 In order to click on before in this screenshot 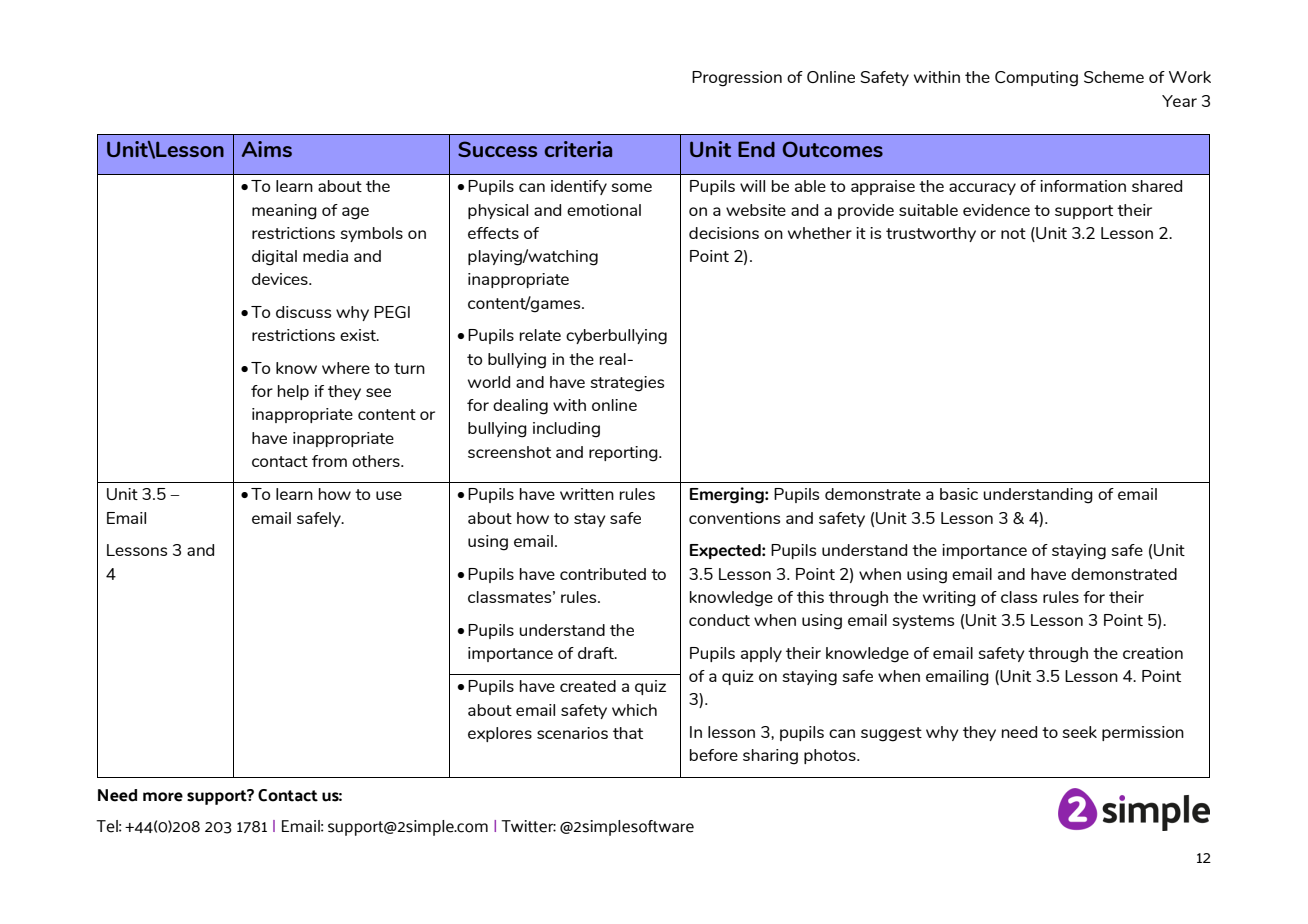, I will do `click(714, 755)`.
